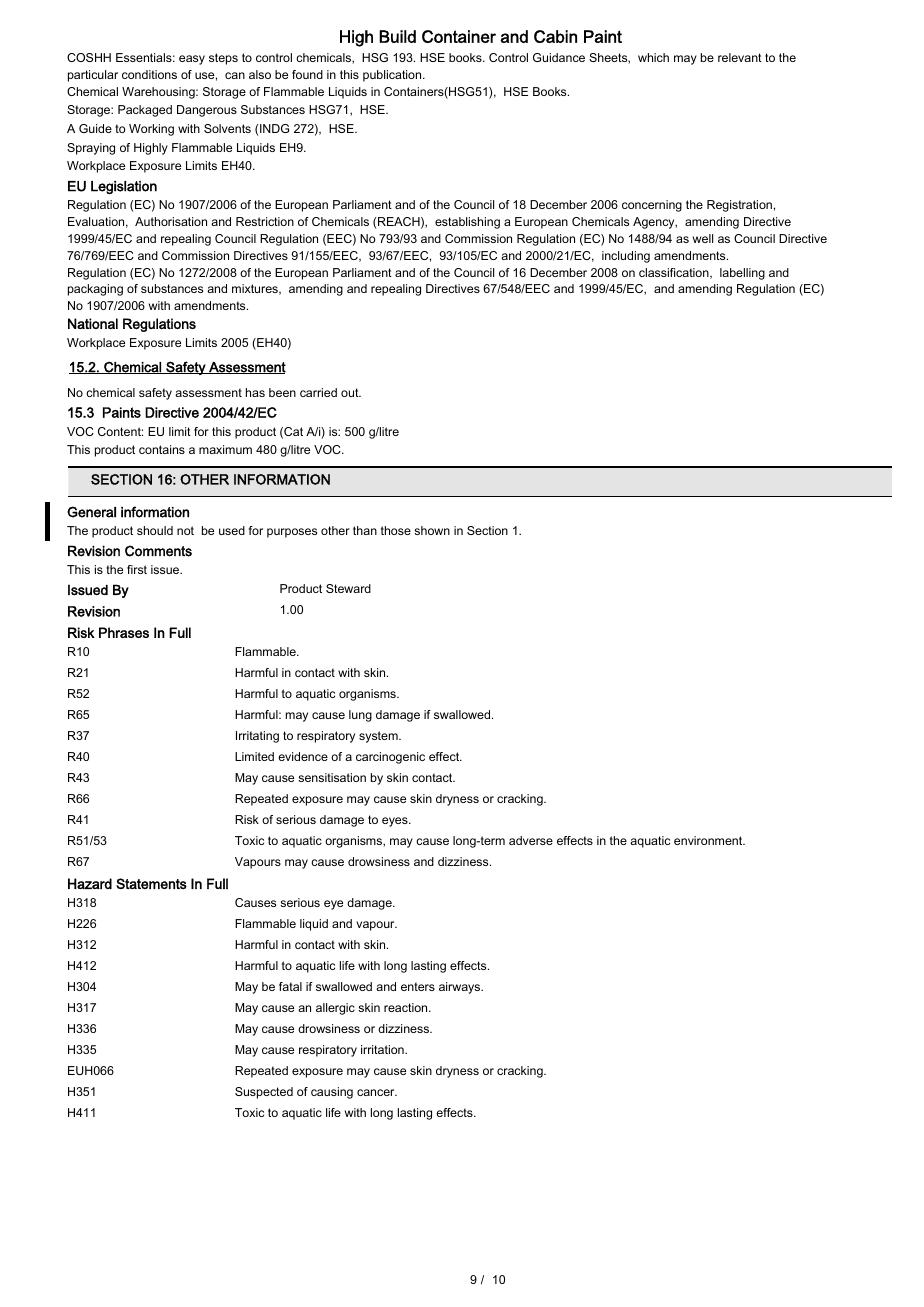 This document has height=1307, width=924. Describe the element at coordinates (93, 323) in the document. I see `National` at that location.
